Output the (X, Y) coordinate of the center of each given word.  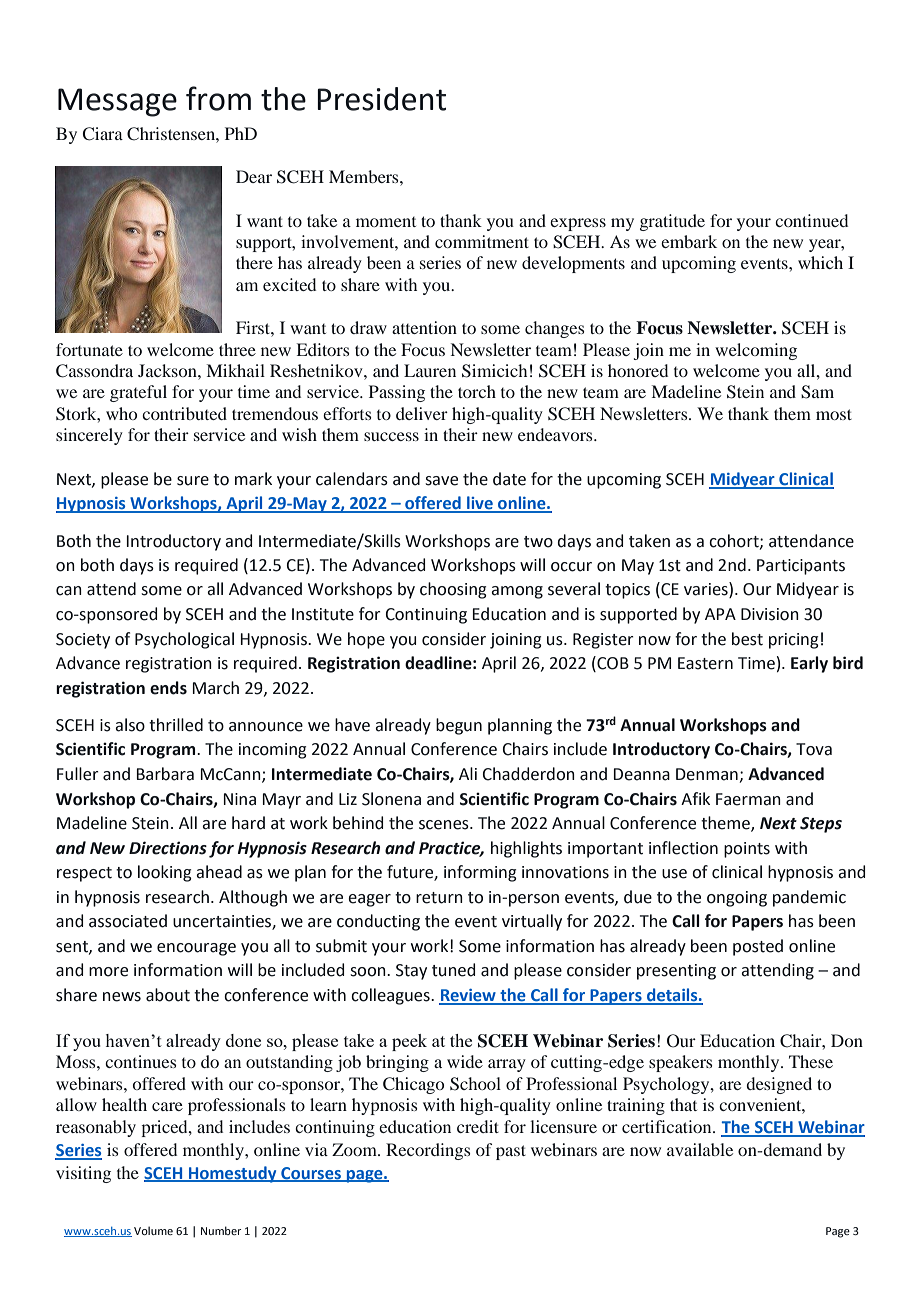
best (747, 639)
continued (811, 220)
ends (168, 688)
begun (459, 726)
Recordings (428, 1151)
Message (117, 102)
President (381, 99)
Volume (153, 1230)
